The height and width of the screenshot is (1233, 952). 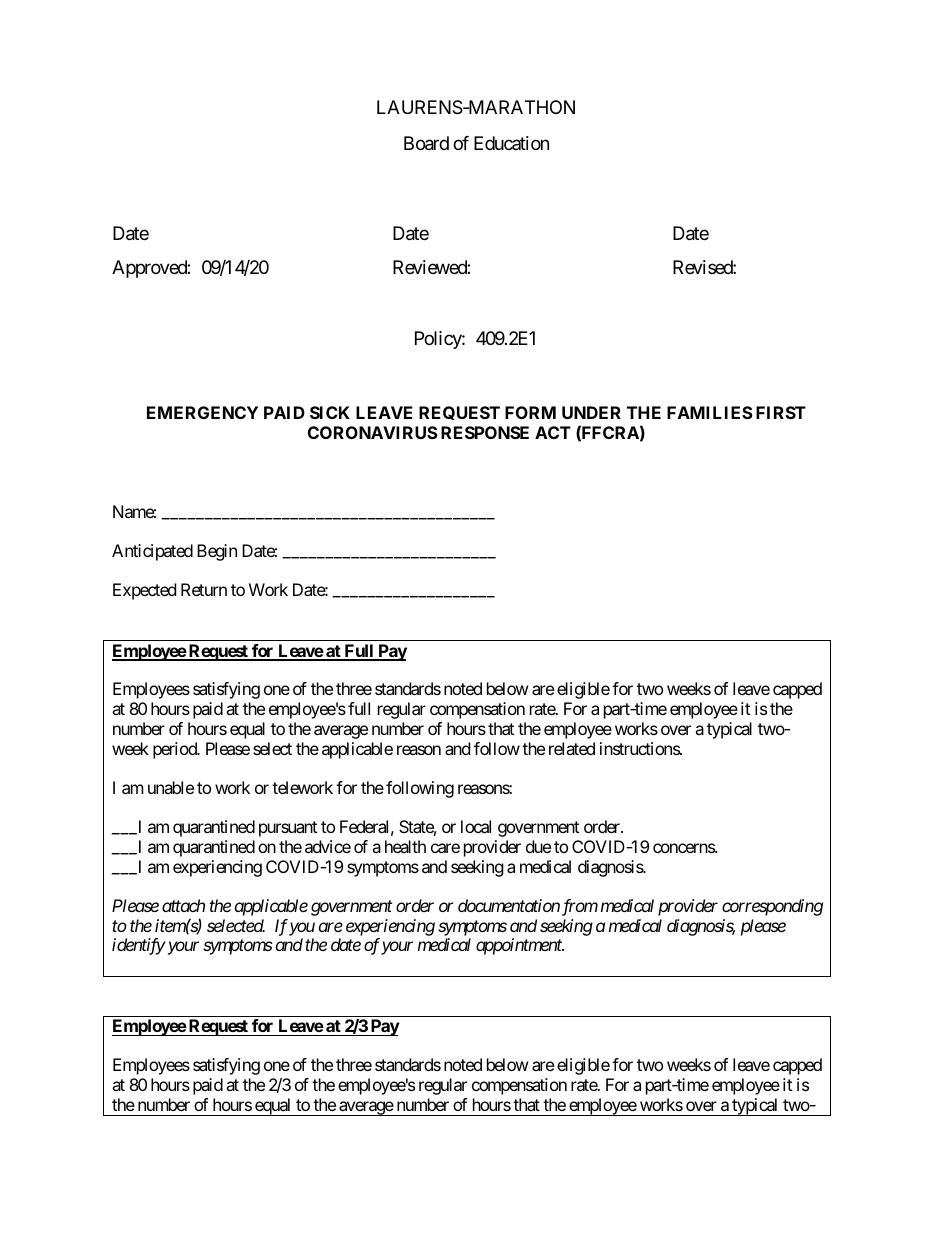 I want to click on attach, so click(x=183, y=905).
